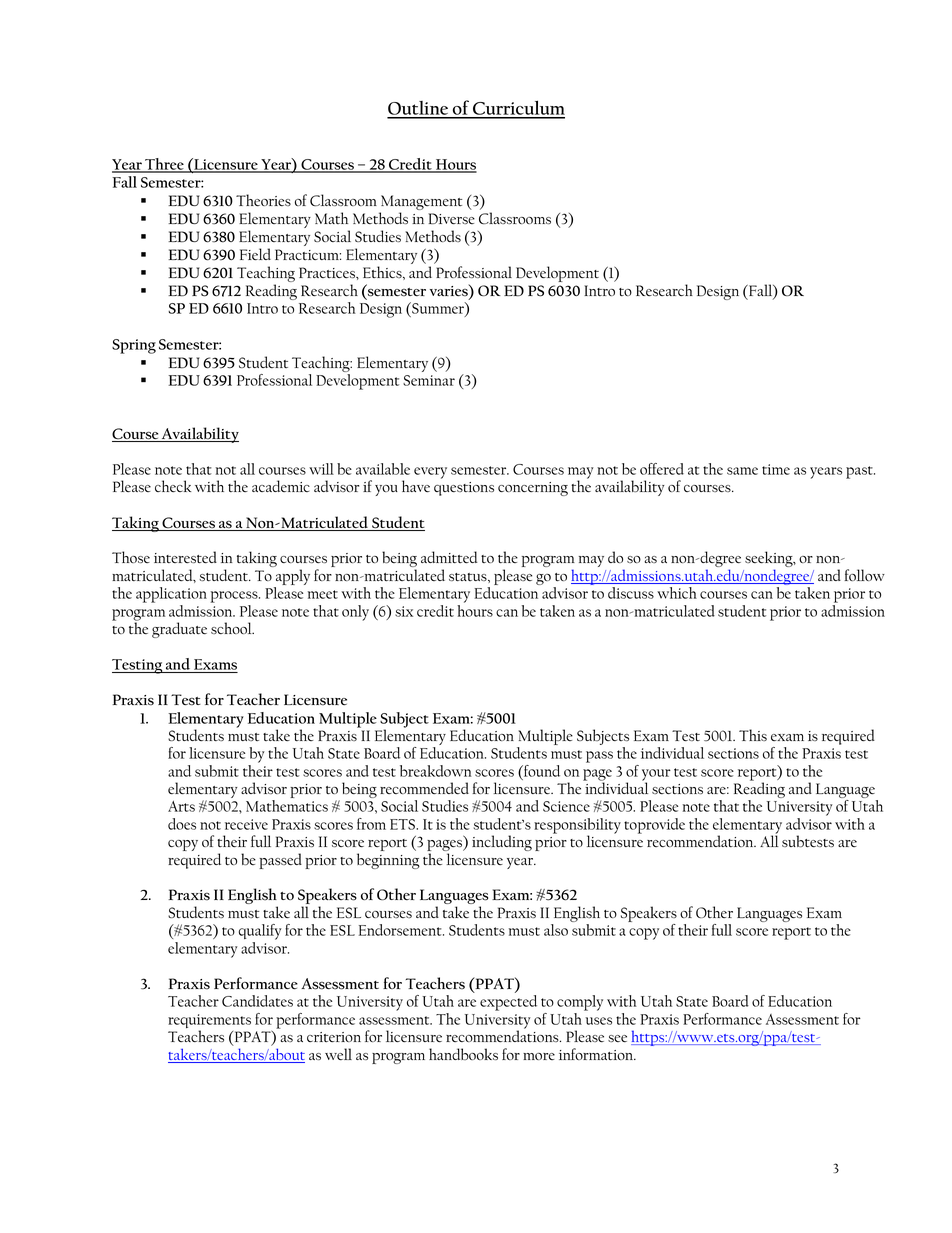 The image size is (952, 1233). I want to click on Theories, so click(263, 200).
